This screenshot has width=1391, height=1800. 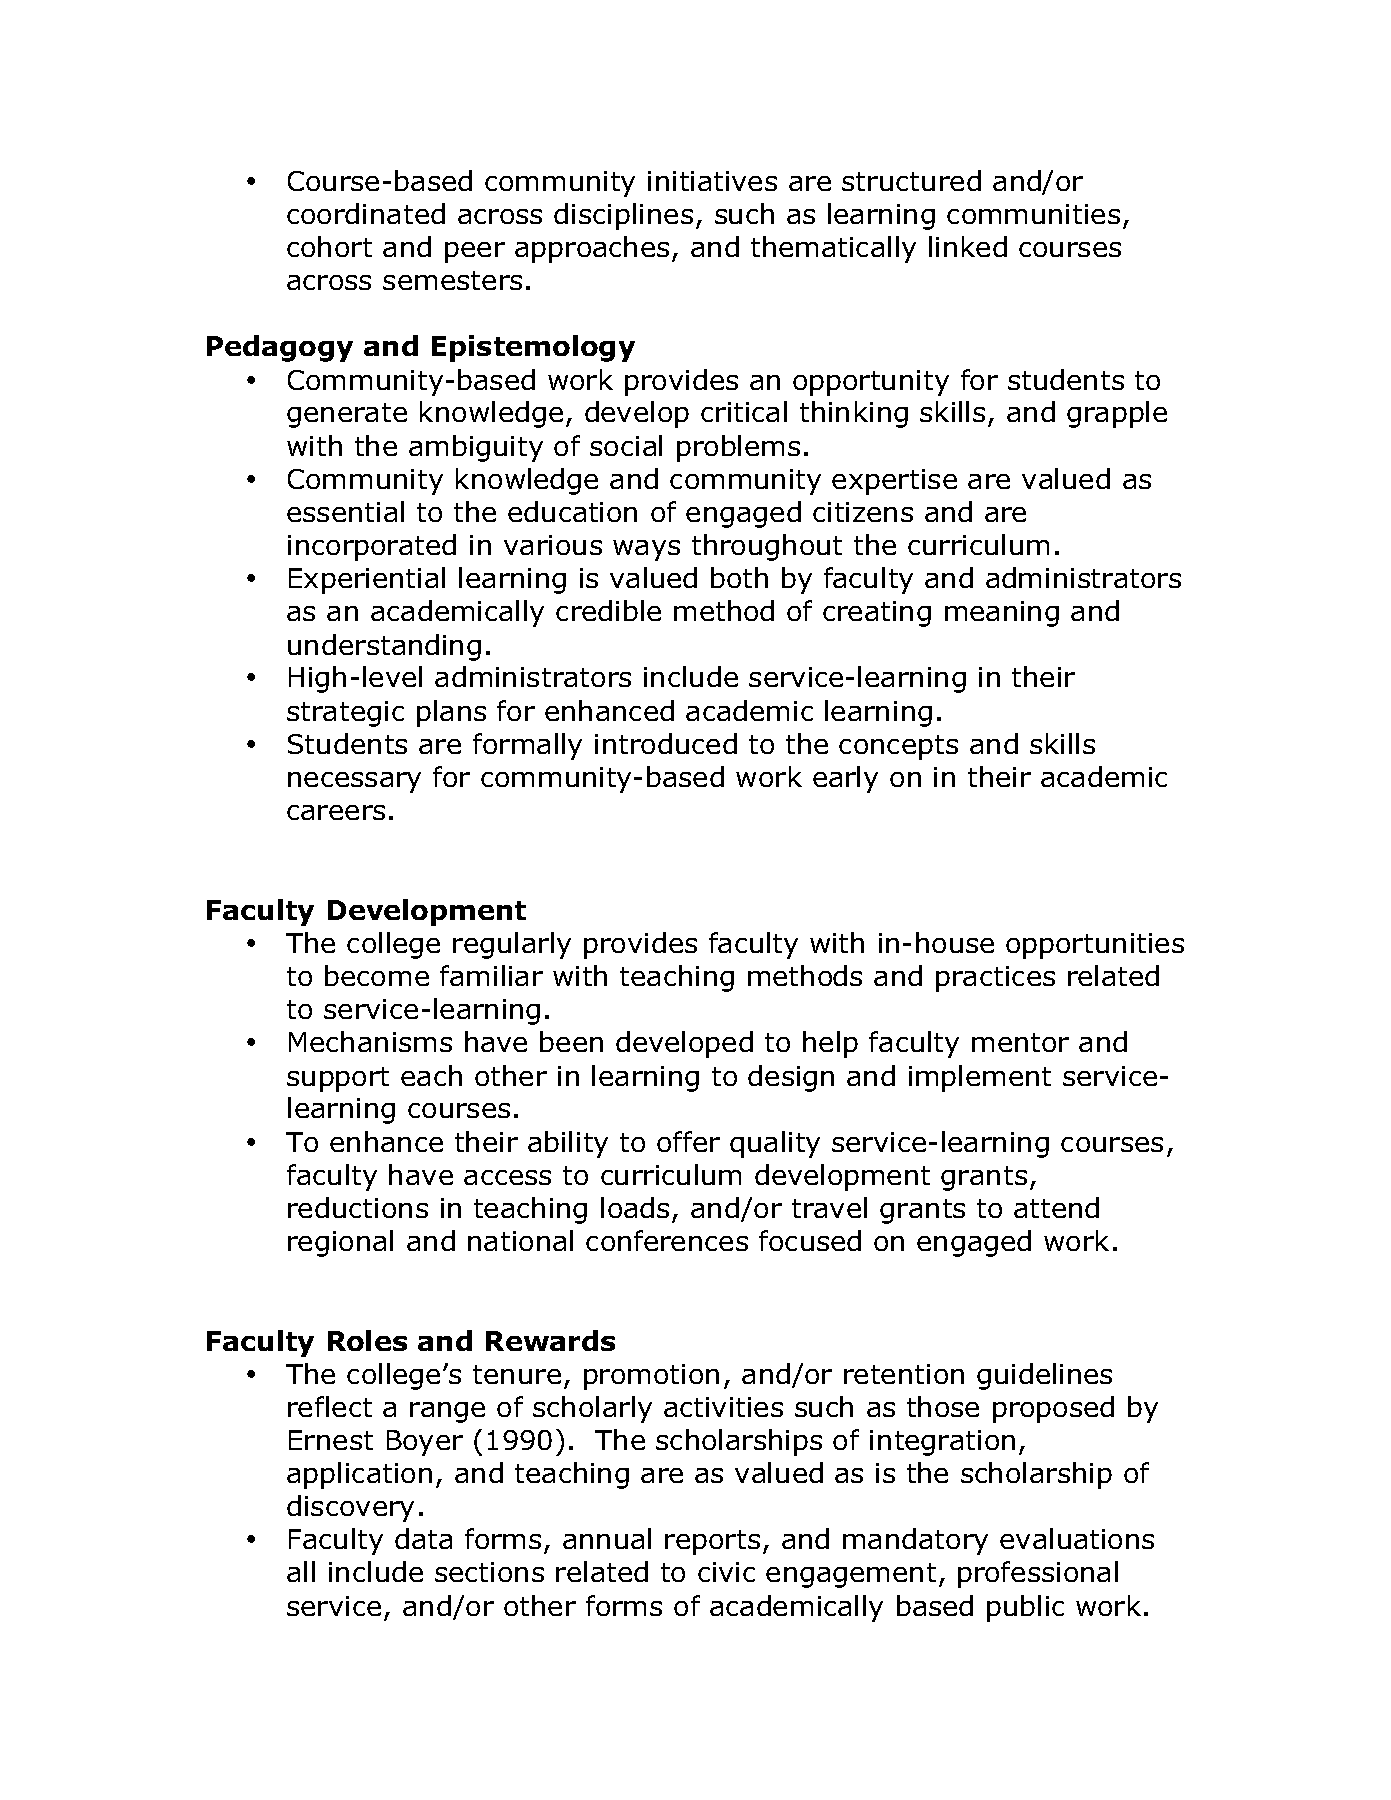 I want to click on introduced, so click(x=666, y=743).
